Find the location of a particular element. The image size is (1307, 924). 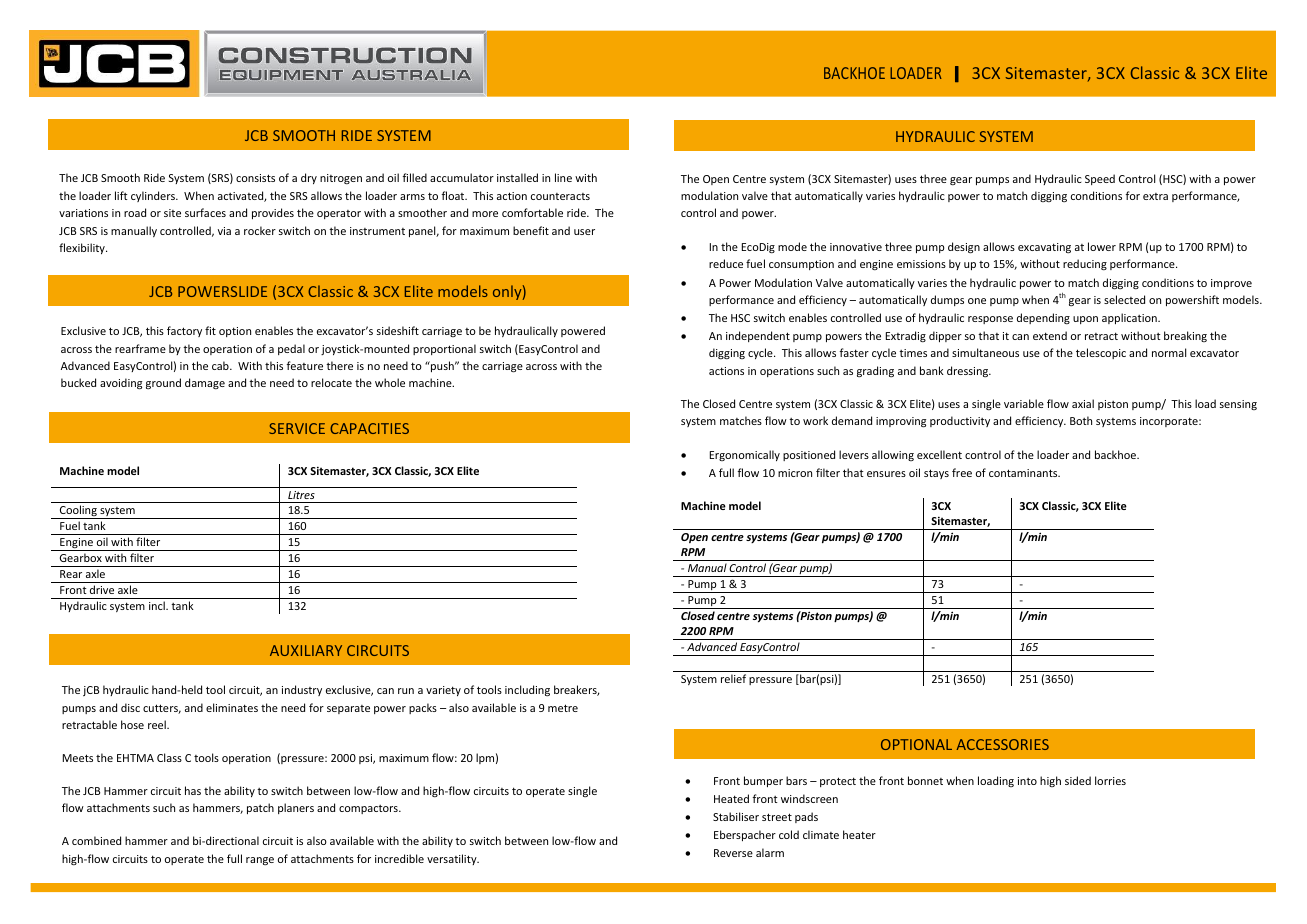

micron is located at coordinates (795, 473).
